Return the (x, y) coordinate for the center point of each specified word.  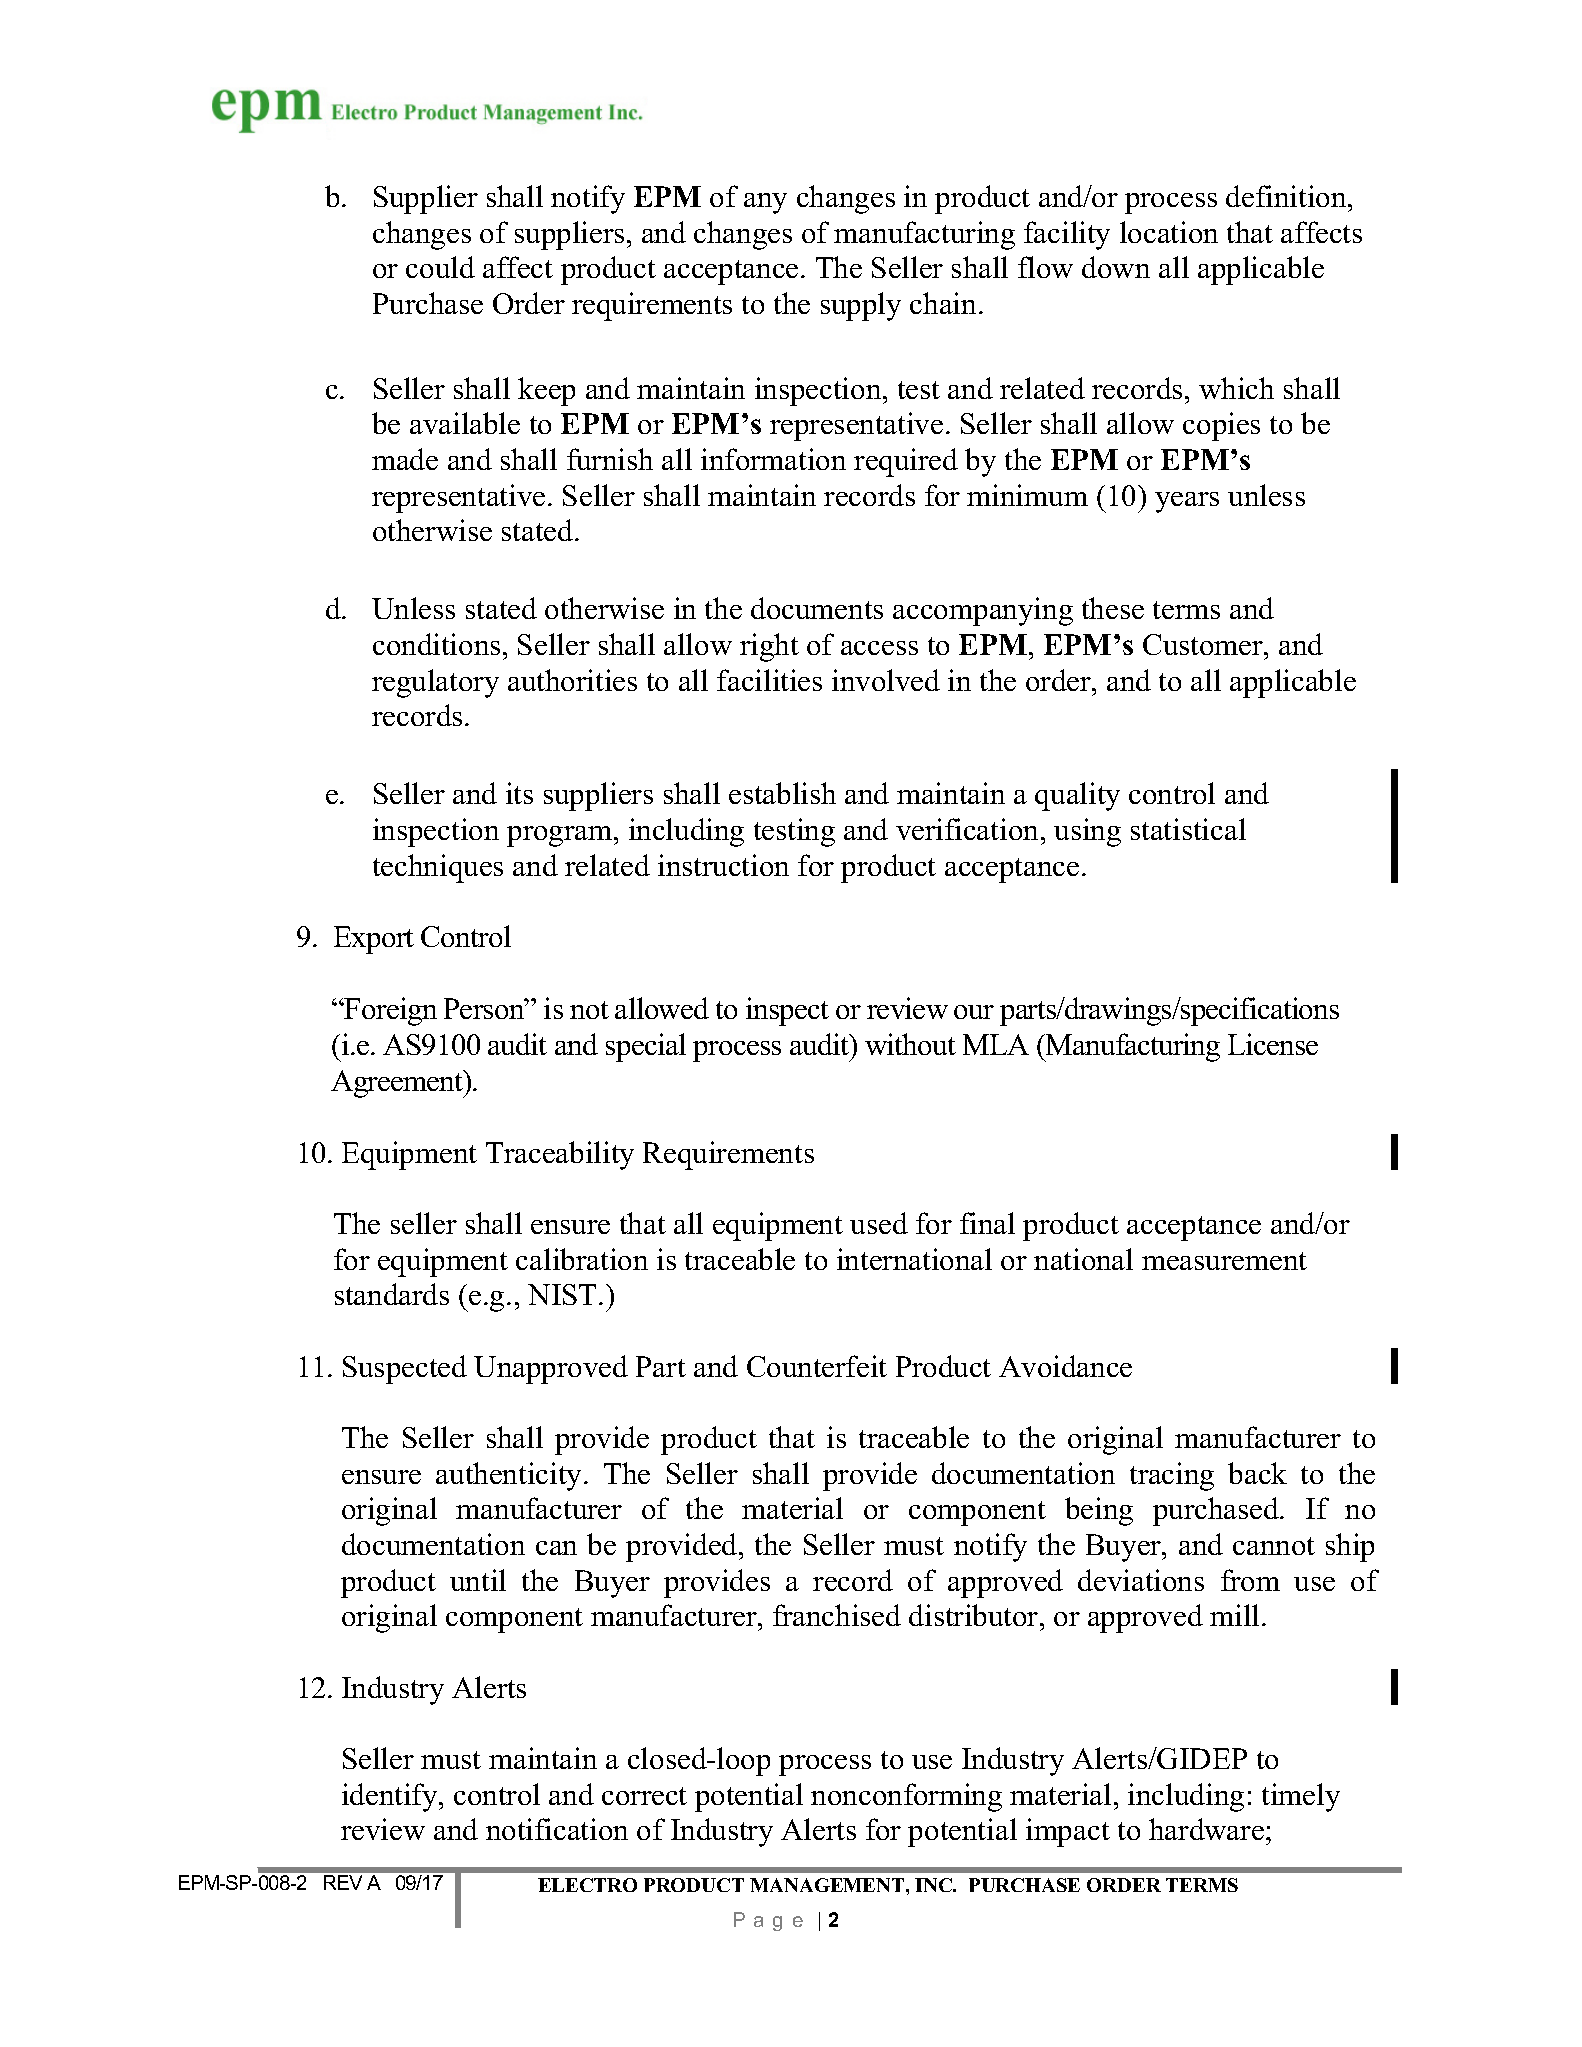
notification (557, 1829)
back (1257, 1473)
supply (861, 306)
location (1169, 232)
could (440, 267)
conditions (436, 644)
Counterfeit (817, 1366)
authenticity (510, 1476)
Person (485, 1008)
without (910, 1044)
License (1273, 1044)
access (879, 648)
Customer (1204, 644)
